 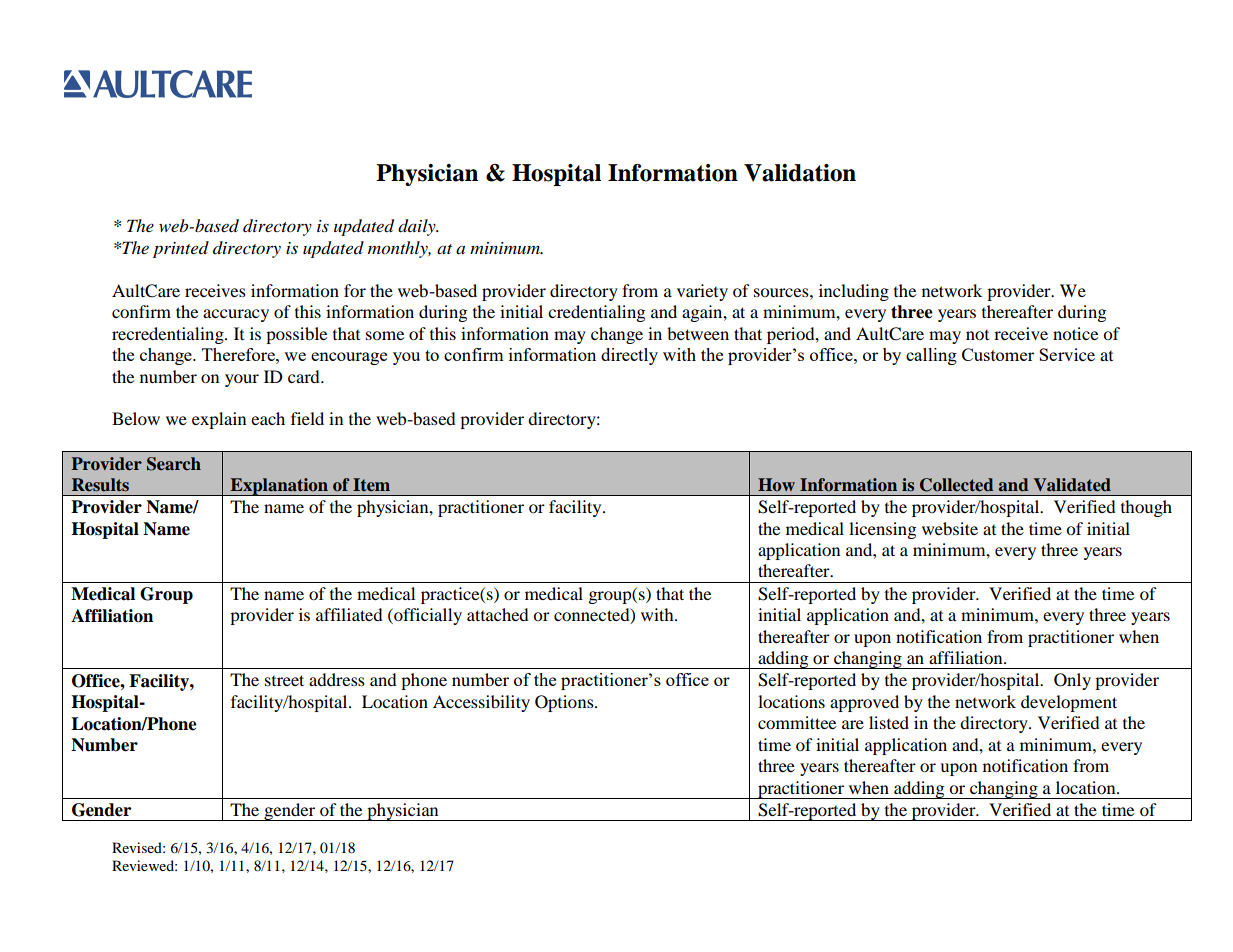 I want to click on accuracy, so click(x=236, y=315).
